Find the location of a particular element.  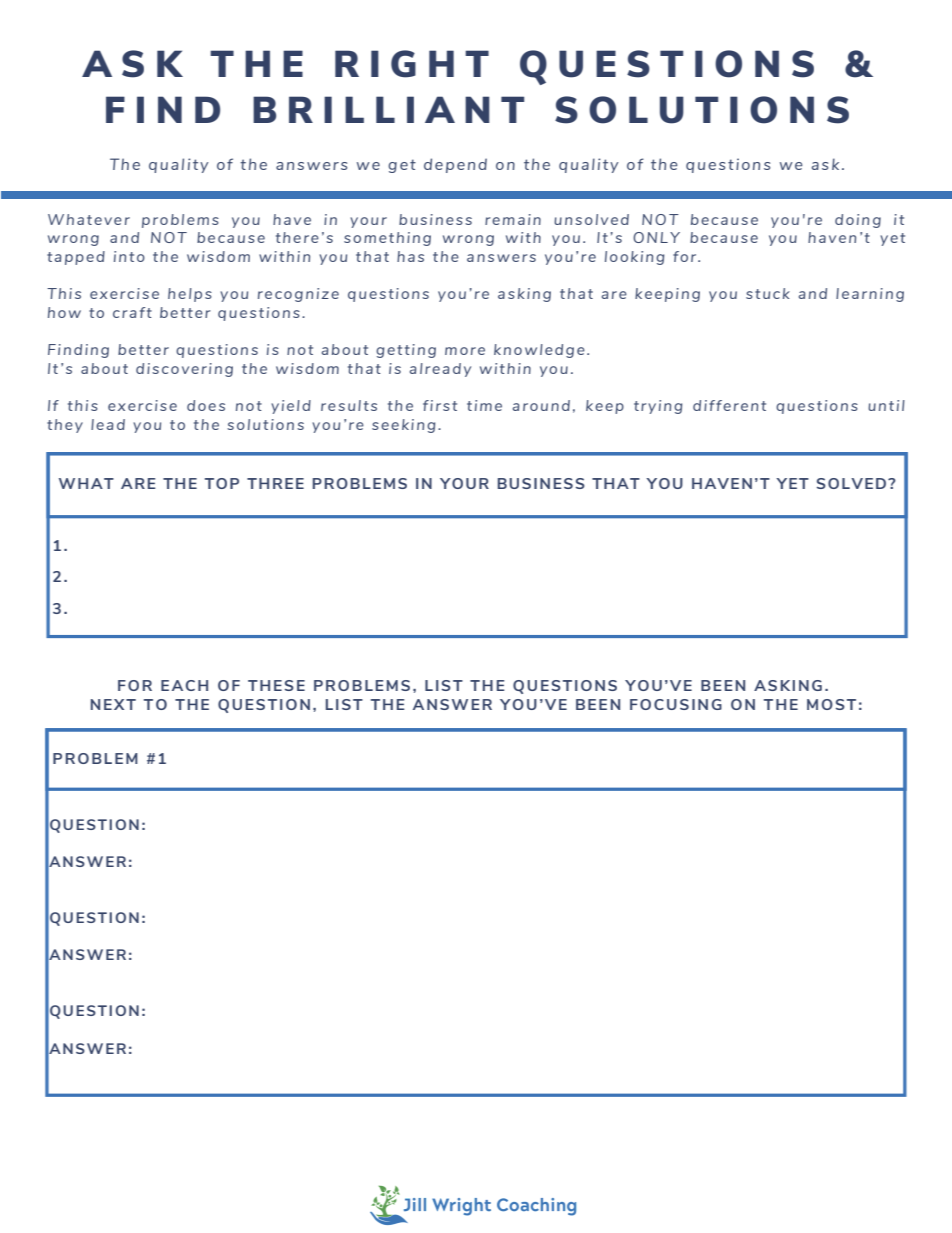

depend is located at coordinates (455, 165).
